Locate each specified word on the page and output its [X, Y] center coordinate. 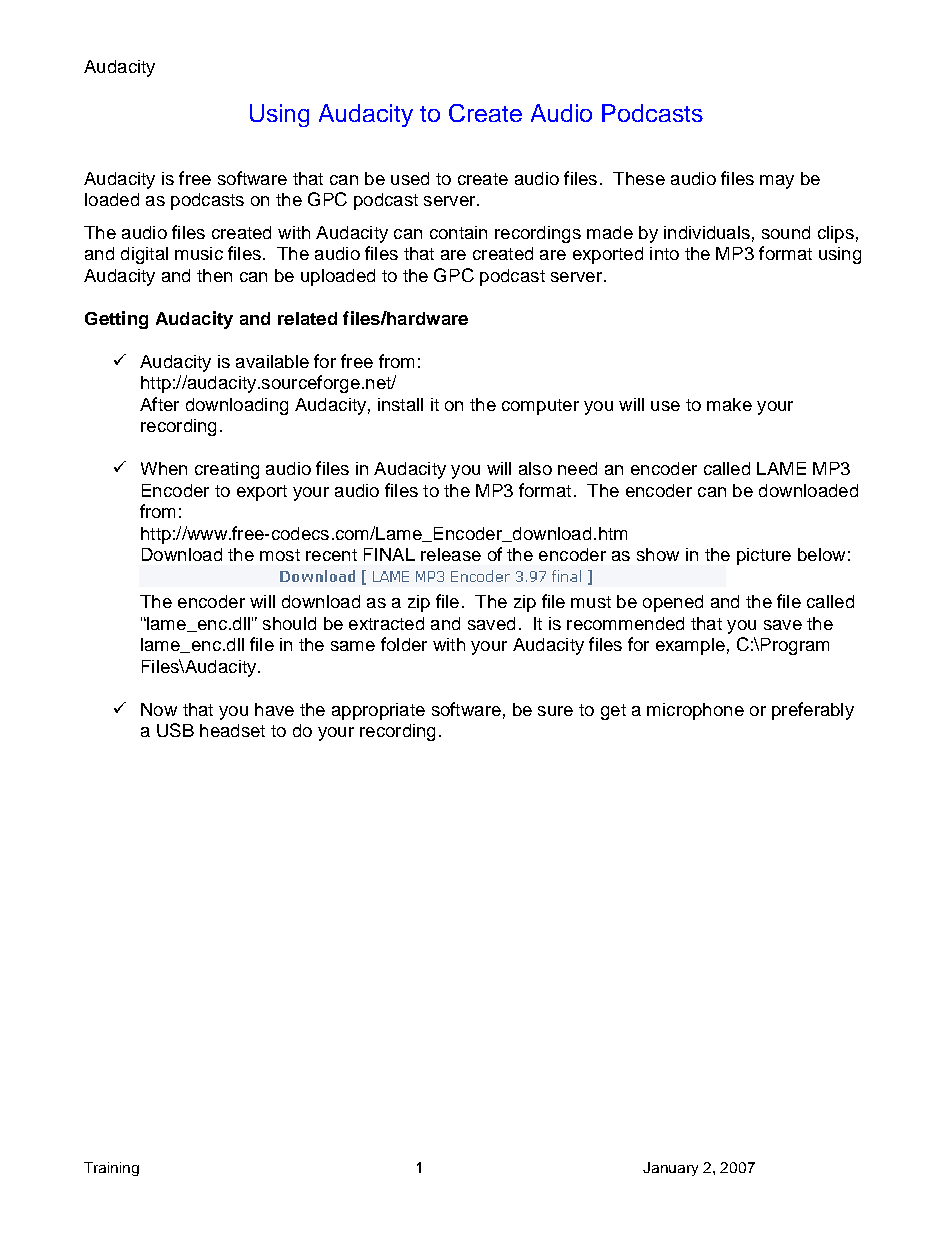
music [199, 253]
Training [111, 1169]
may [777, 182]
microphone [695, 711]
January [670, 1169]
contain [458, 232]
